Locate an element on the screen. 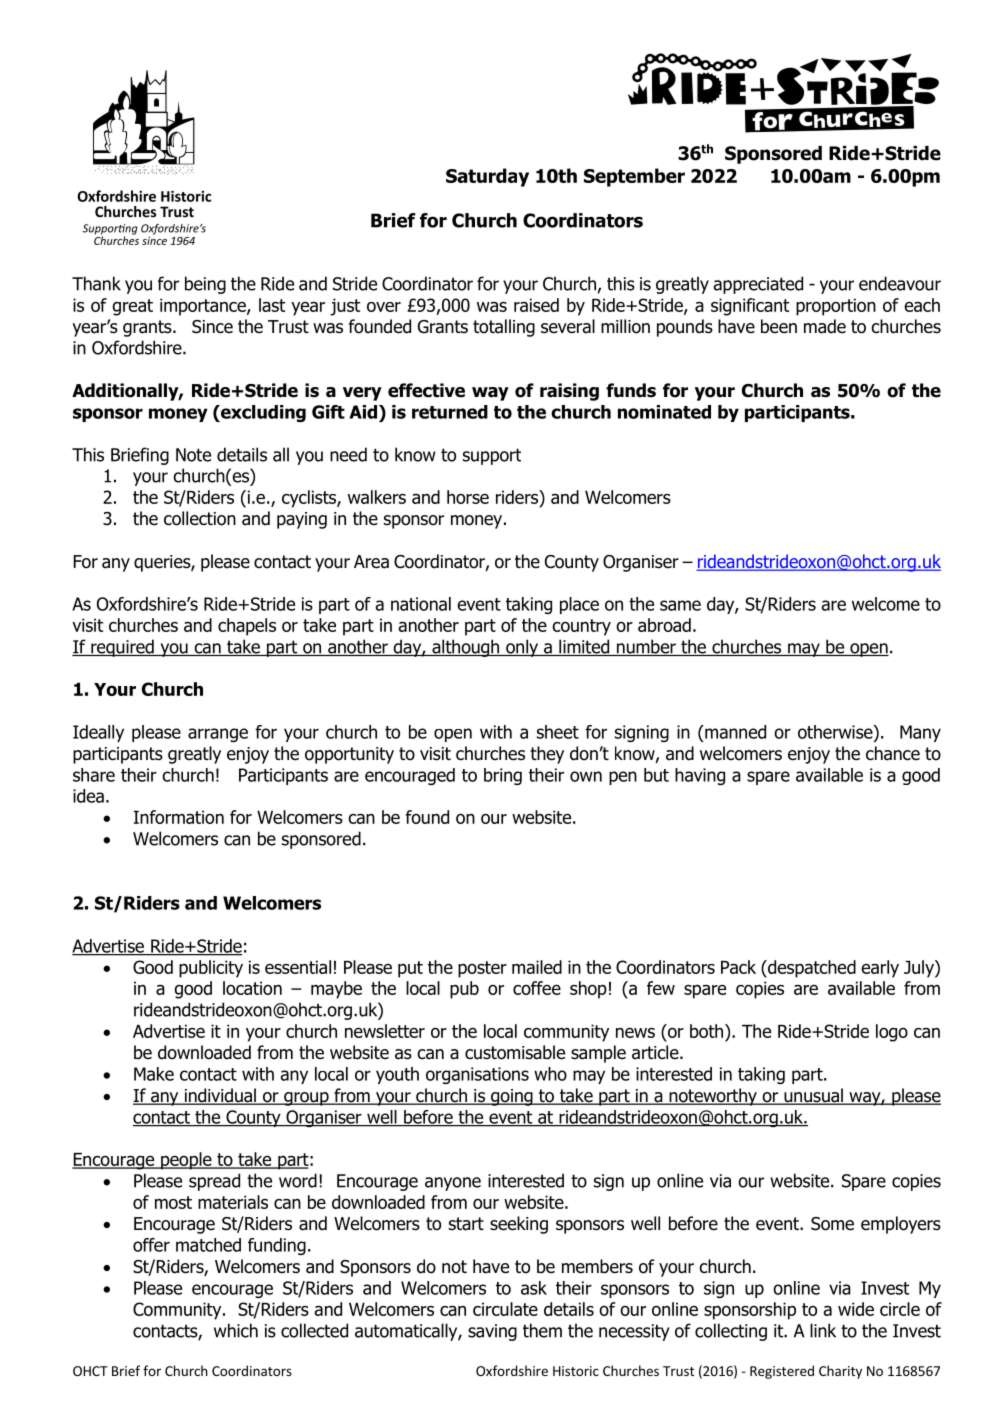 This screenshot has height=1418, width=1002. chance is located at coordinates (893, 753).
